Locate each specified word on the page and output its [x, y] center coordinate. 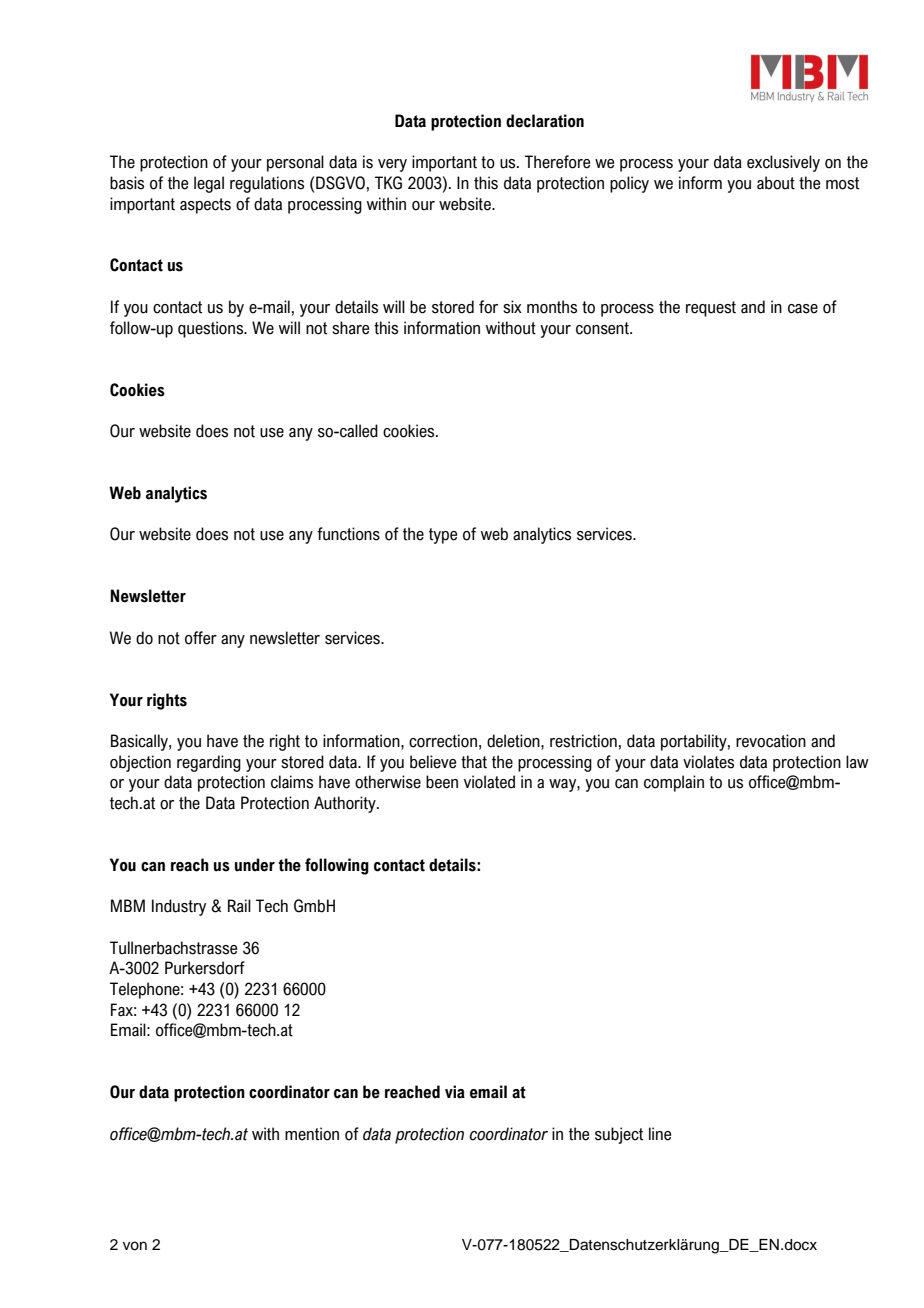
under [255, 865]
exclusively [783, 163]
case [803, 309]
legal [209, 184]
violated [489, 782]
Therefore [557, 162]
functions [348, 534]
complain [674, 783]
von [135, 1246]
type [443, 536]
